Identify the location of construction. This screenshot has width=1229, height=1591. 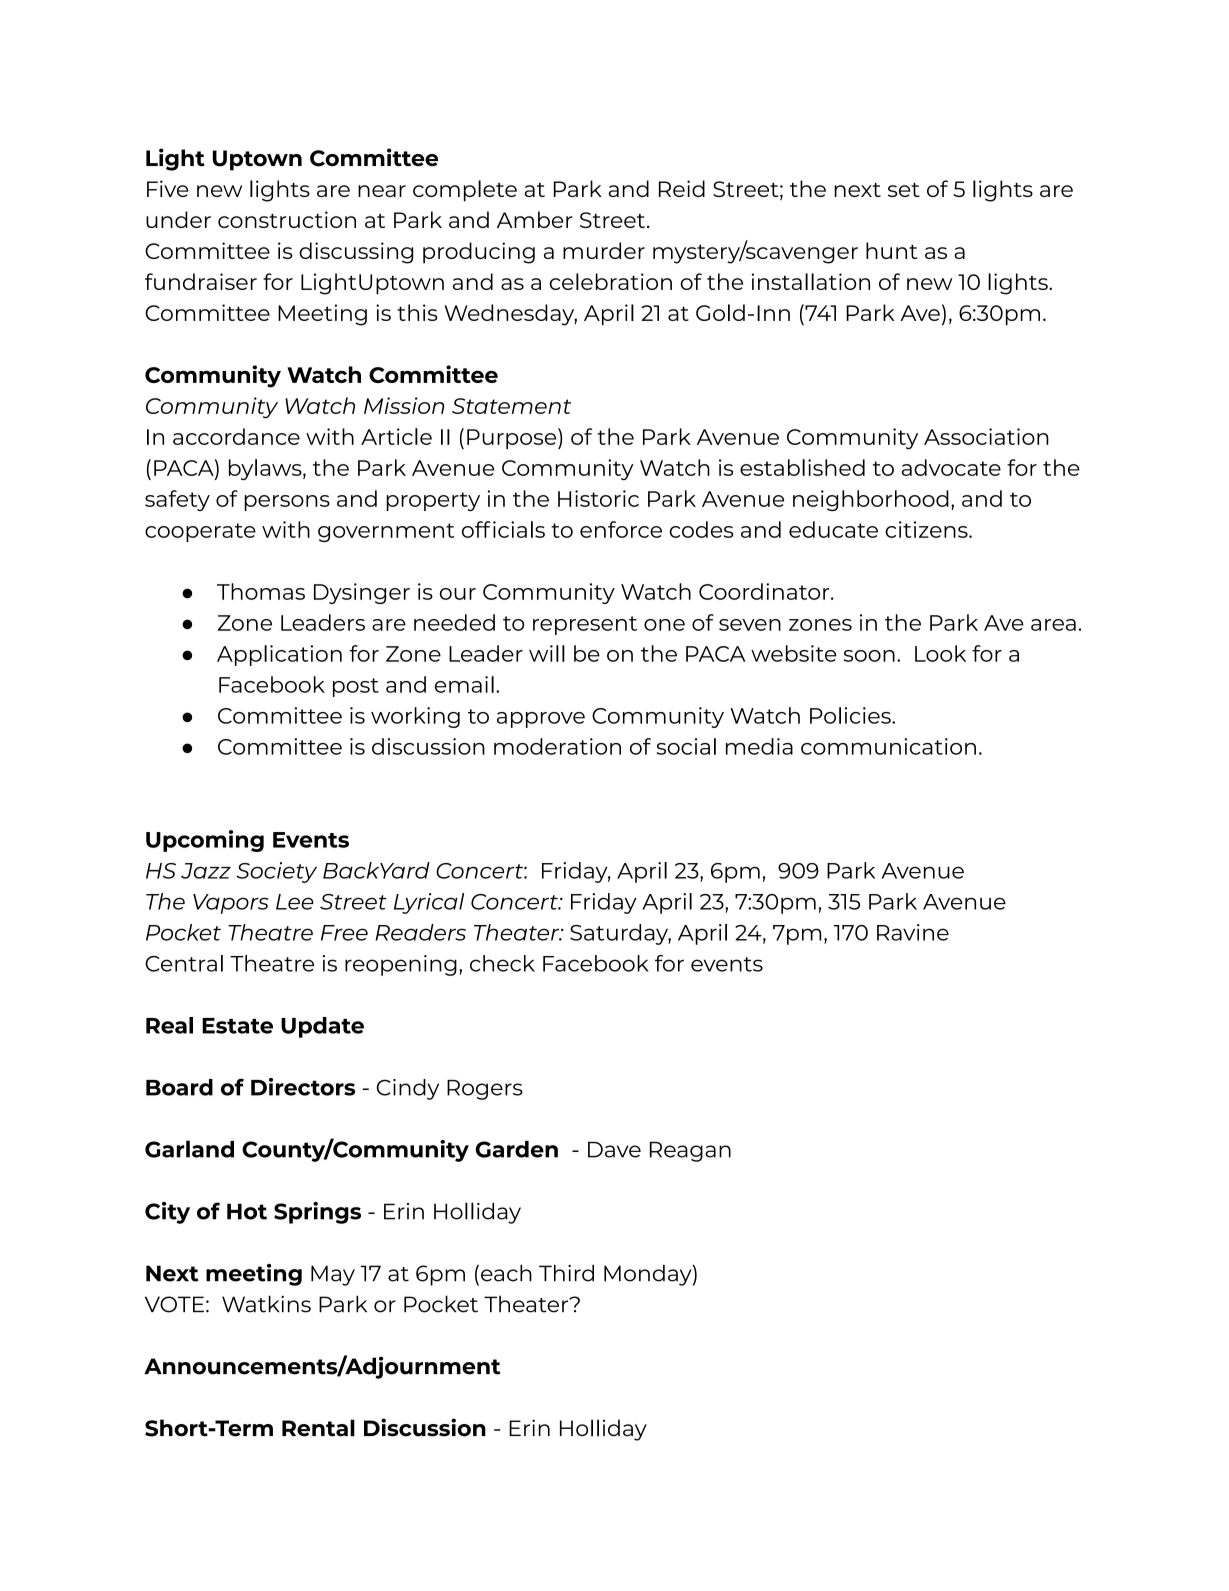
(287, 219).
